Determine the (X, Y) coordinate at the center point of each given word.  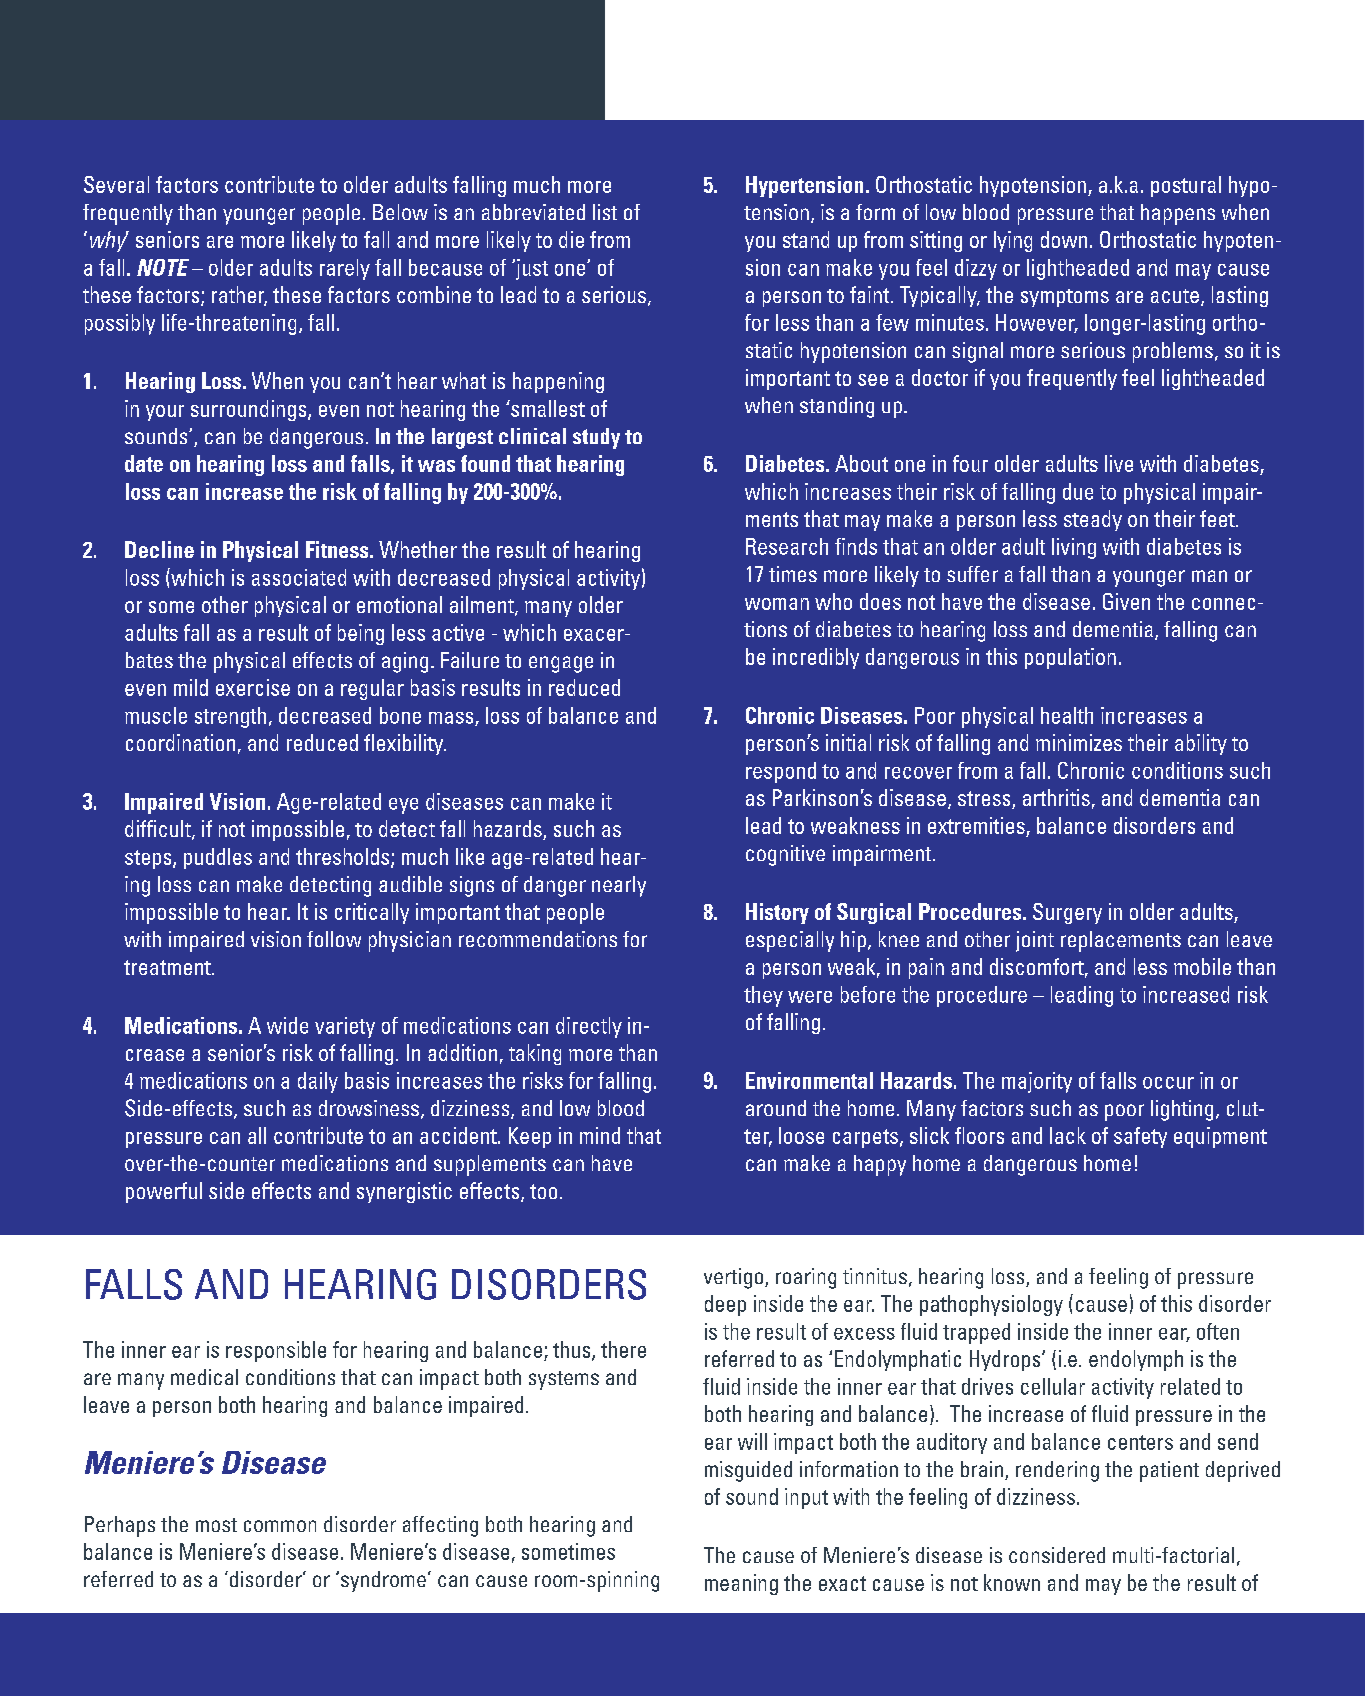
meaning (741, 1584)
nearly (619, 886)
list (605, 212)
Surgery (1067, 913)
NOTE (163, 267)
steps (149, 859)
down (1064, 239)
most (216, 1525)
